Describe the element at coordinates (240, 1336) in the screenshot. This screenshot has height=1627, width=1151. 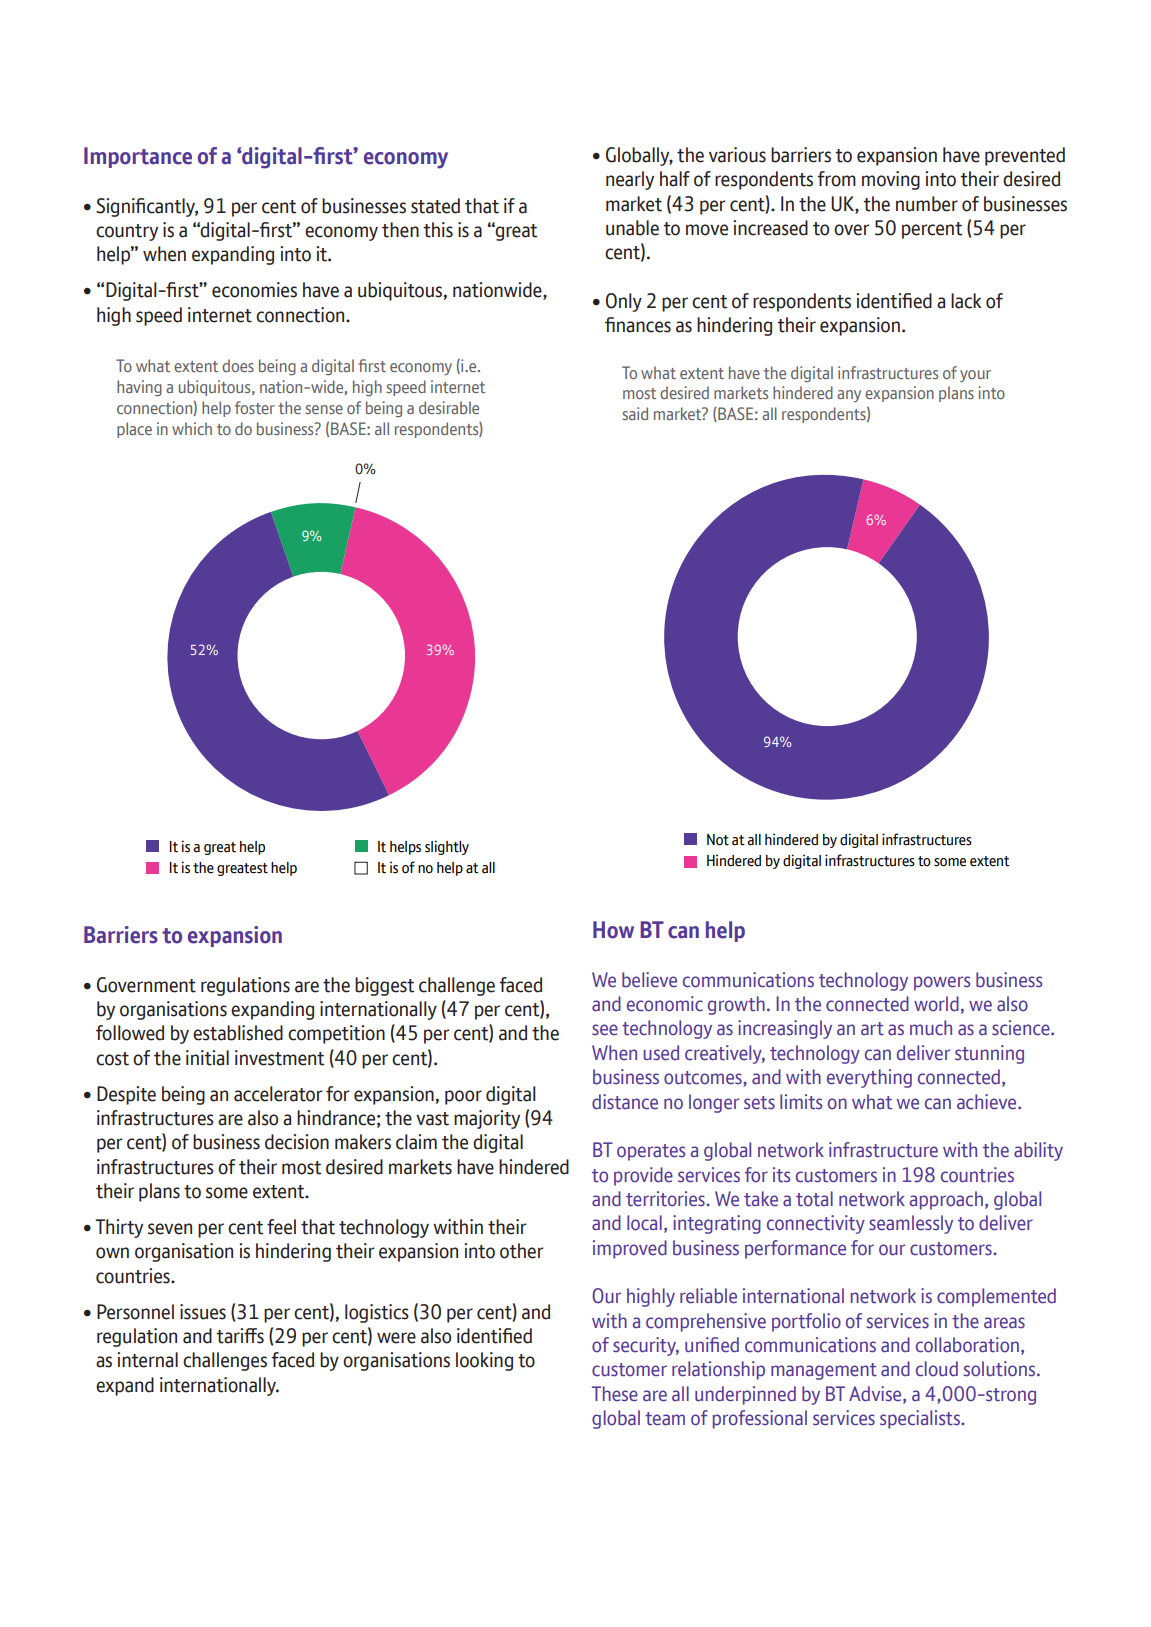
I see `tariffs` at that location.
